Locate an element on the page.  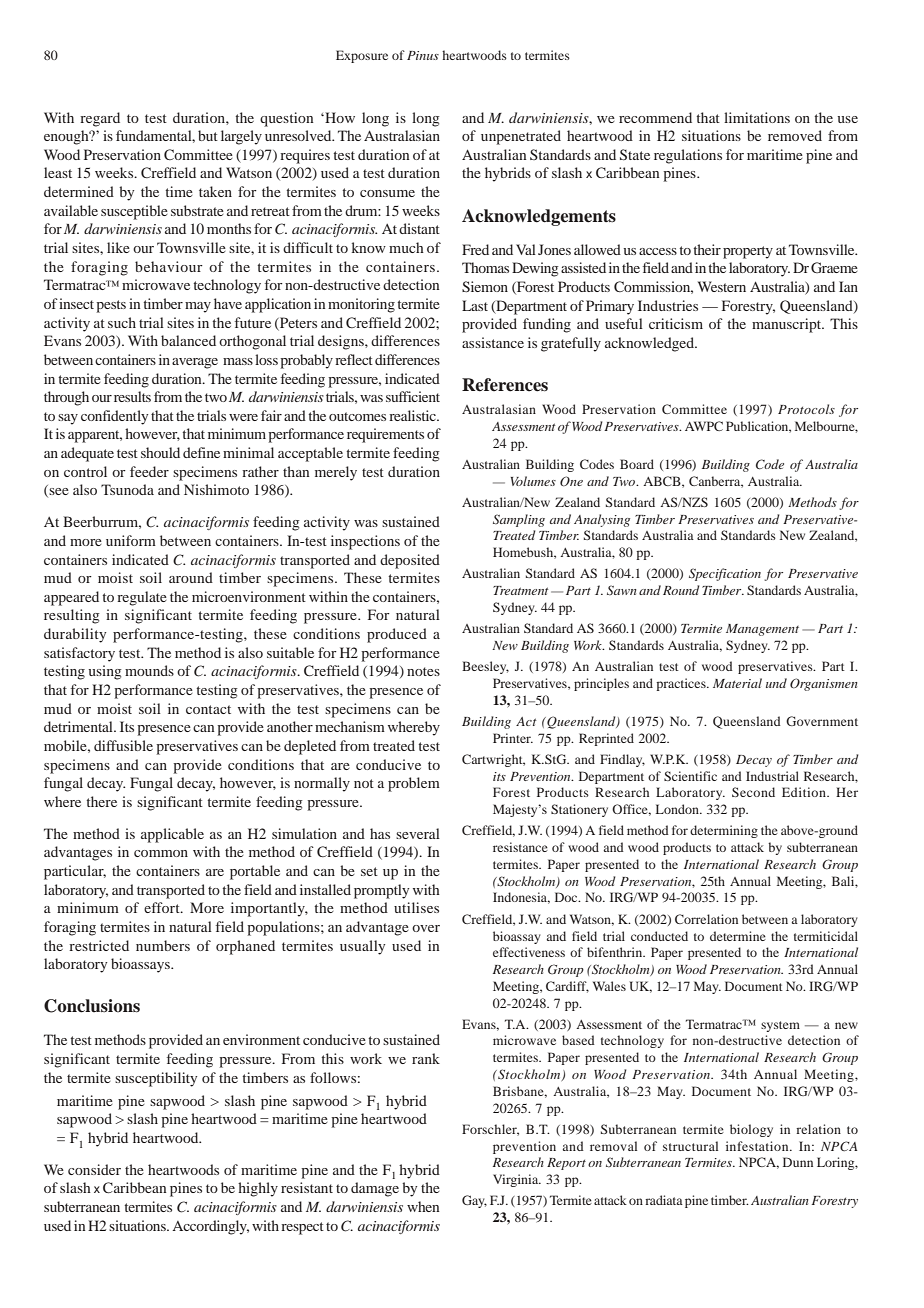
Western is located at coordinates (722, 286).
